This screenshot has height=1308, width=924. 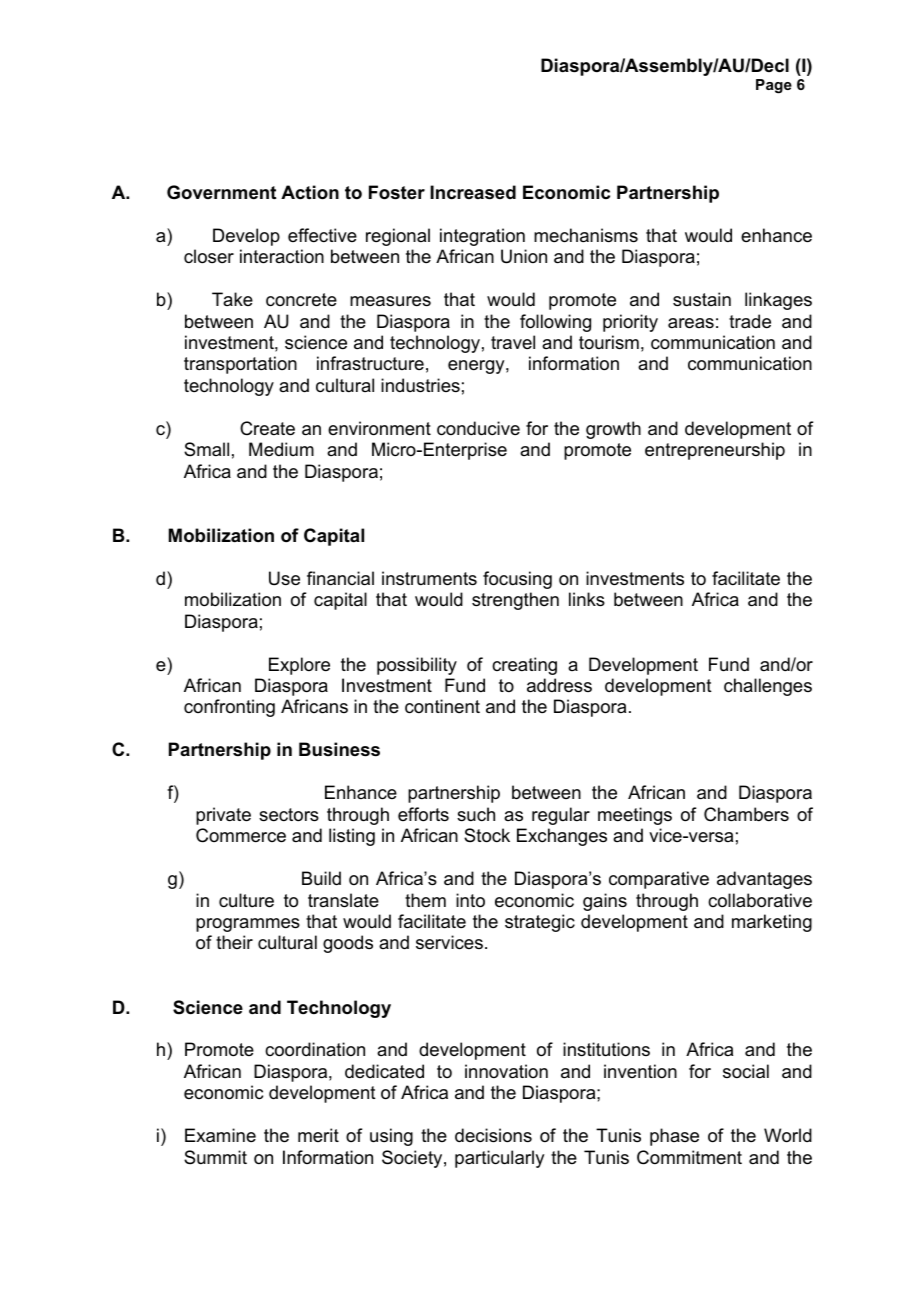 What do you see at coordinates (774, 86) in the screenshot?
I see `Page` at bounding box center [774, 86].
